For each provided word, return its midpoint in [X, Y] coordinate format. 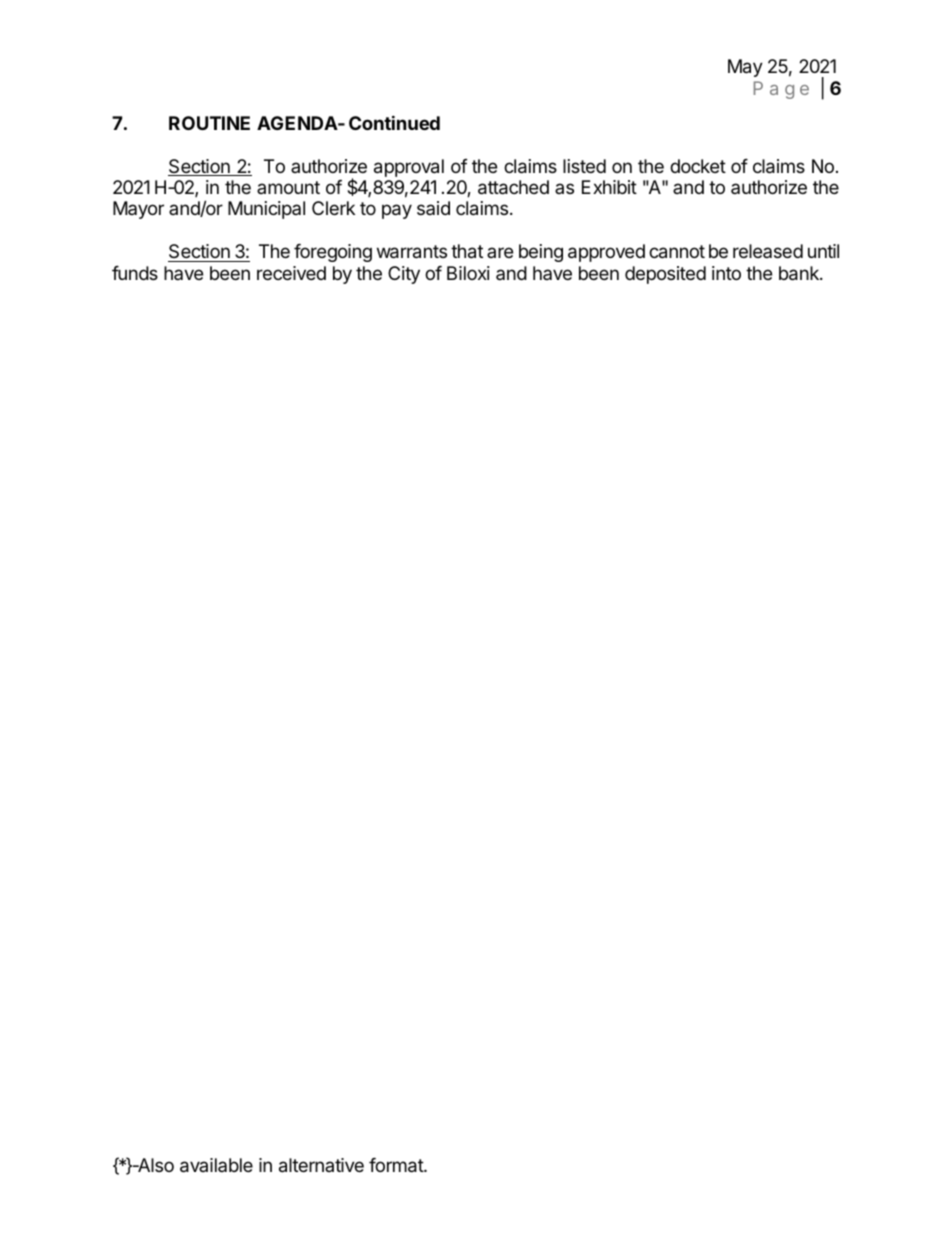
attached [513, 187]
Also [155, 1165]
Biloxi [468, 273]
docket [698, 166]
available [216, 1165]
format [397, 1165]
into [726, 273]
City [404, 275]
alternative [321, 1165]
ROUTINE [209, 123]
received [291, 273]
